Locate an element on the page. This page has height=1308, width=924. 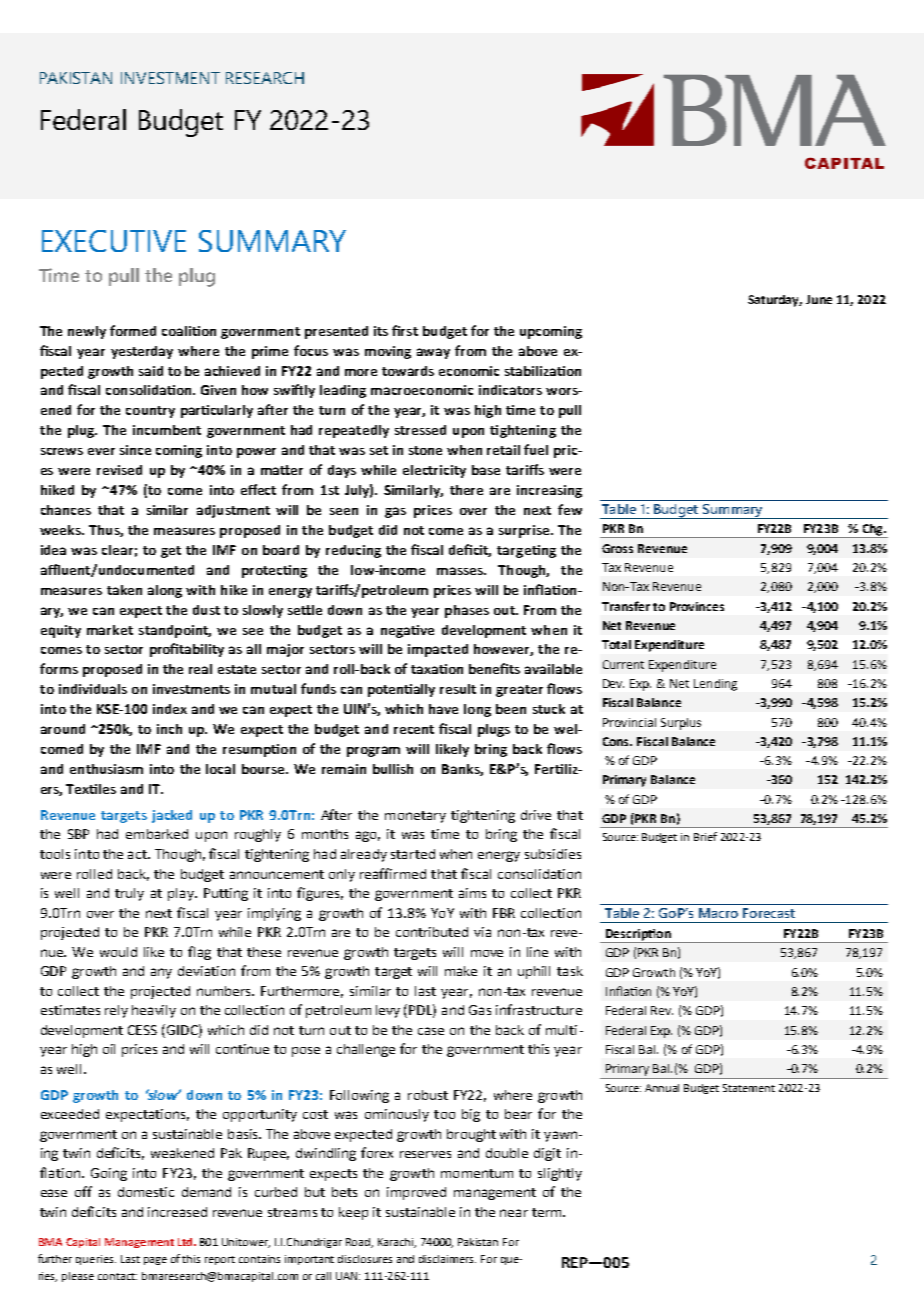
bullish is located at coordinates (393, 769).
